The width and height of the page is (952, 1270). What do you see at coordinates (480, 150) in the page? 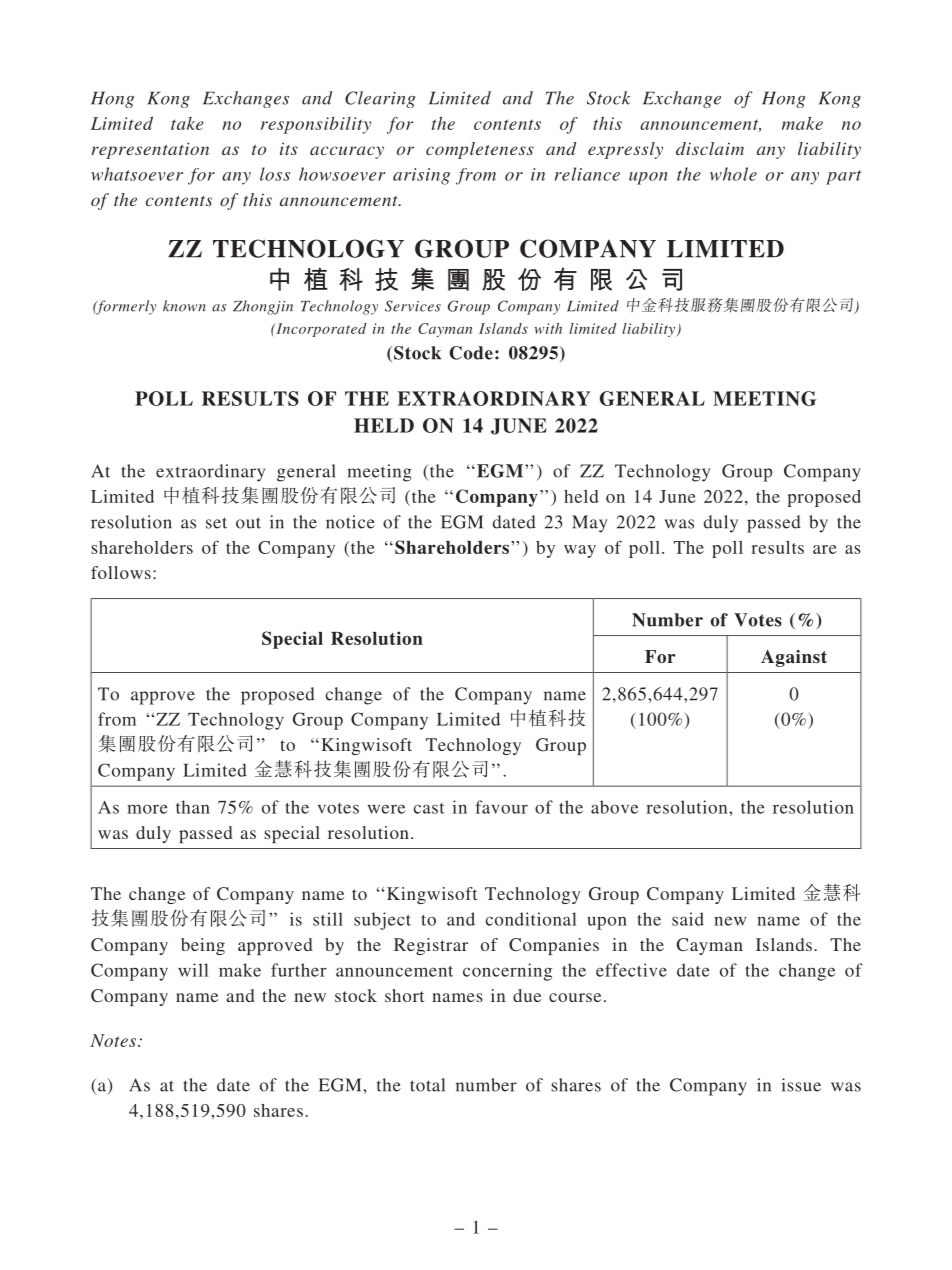
I see `completeness` at bounding box center [480, 150].
